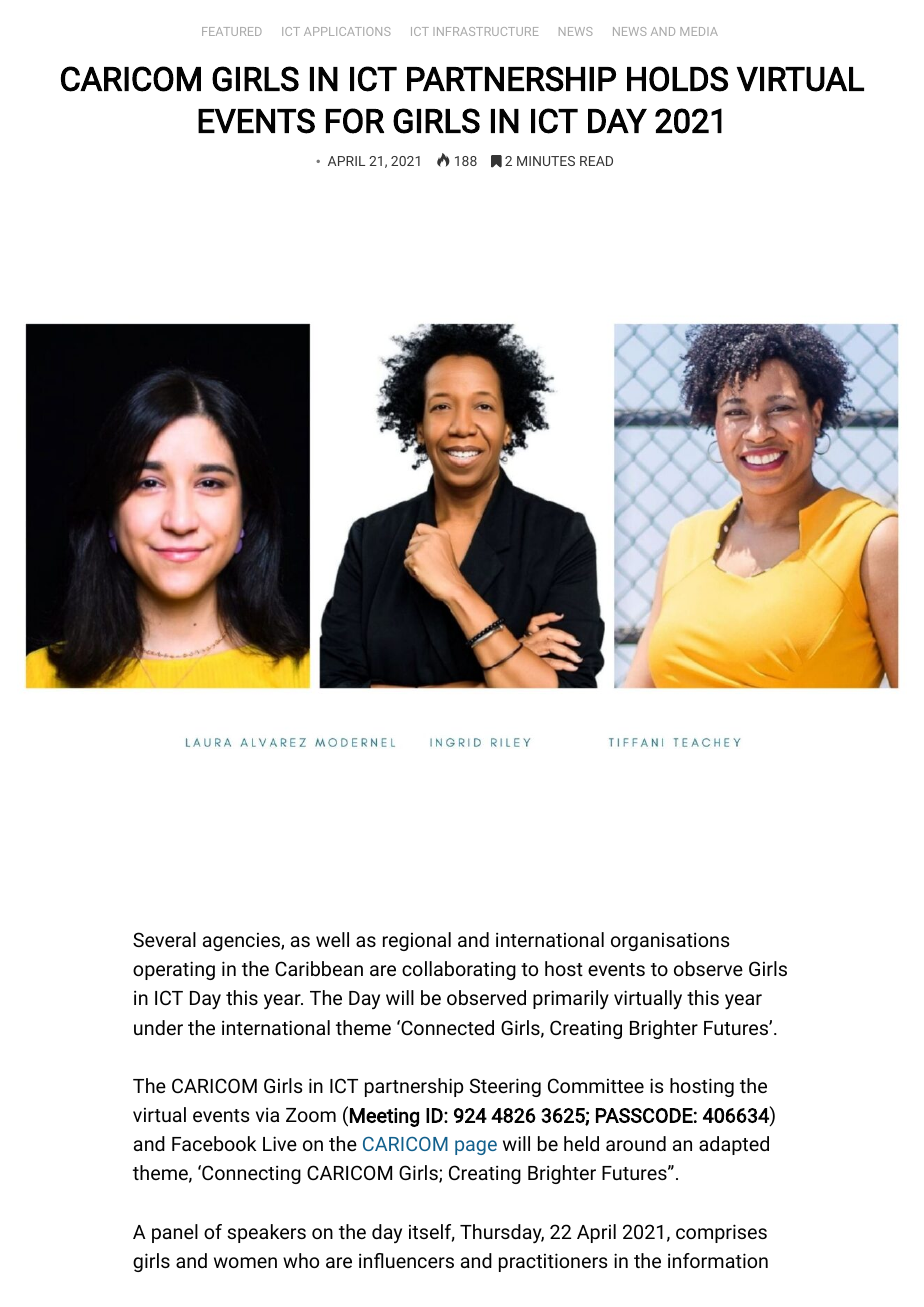 This page has width=924, height=1307. I want to click on INFRASTRUCTURE, so click(486, 31).
